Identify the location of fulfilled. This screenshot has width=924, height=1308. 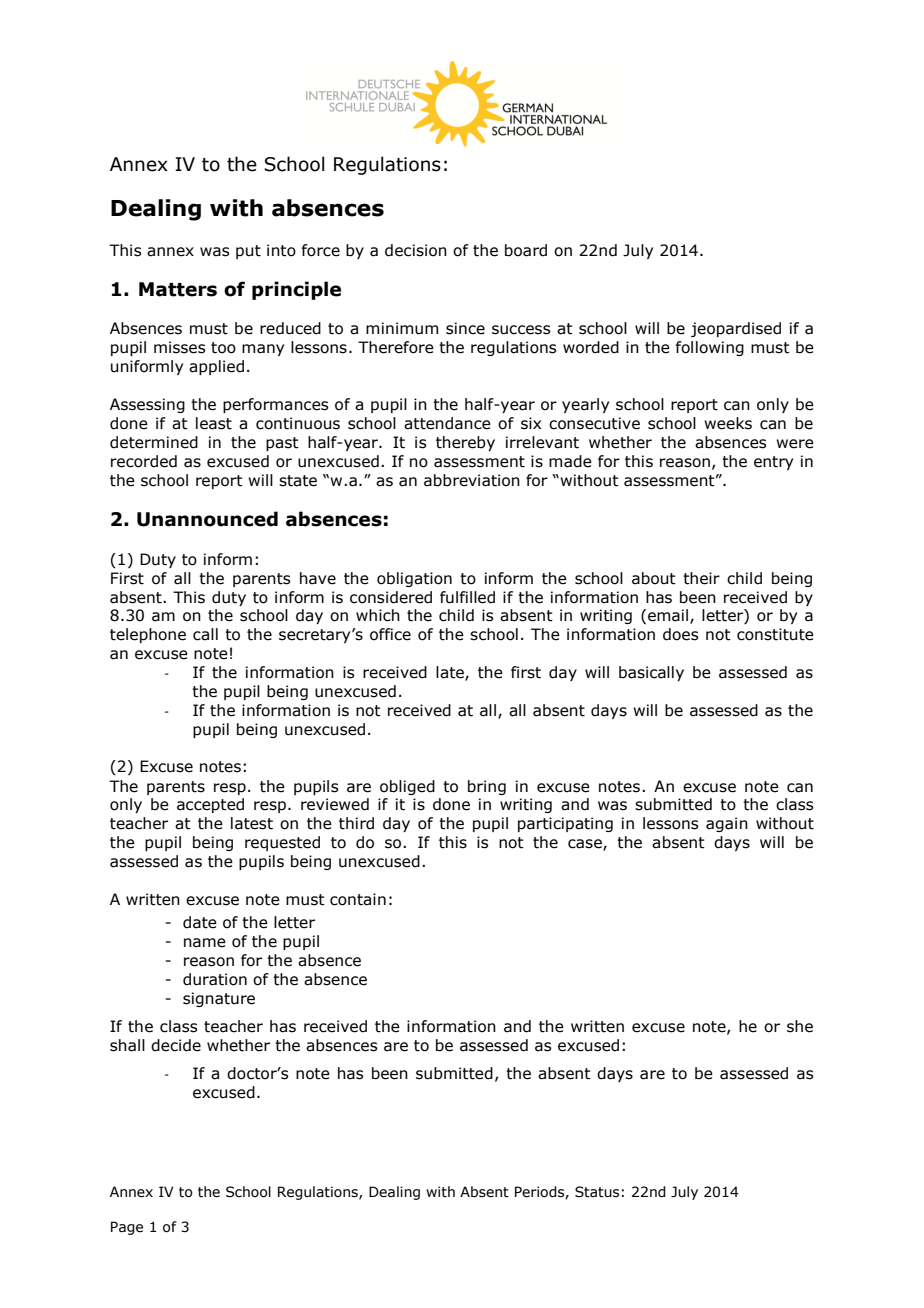
(467, 597).
